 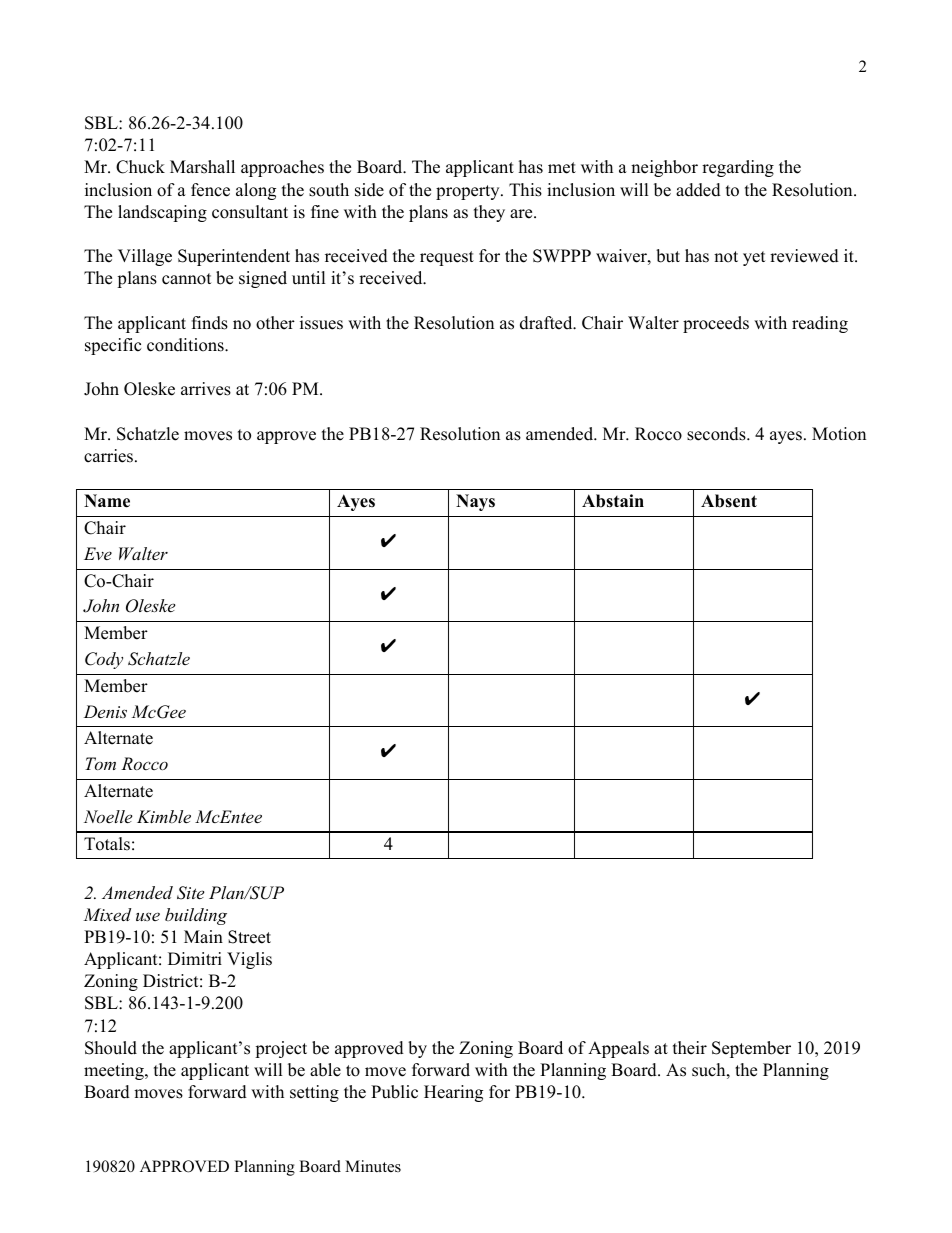 What do you see at coordinates (164, 816) in the screenshot?
I see `Kimble` at bounding box center [164, 816].
